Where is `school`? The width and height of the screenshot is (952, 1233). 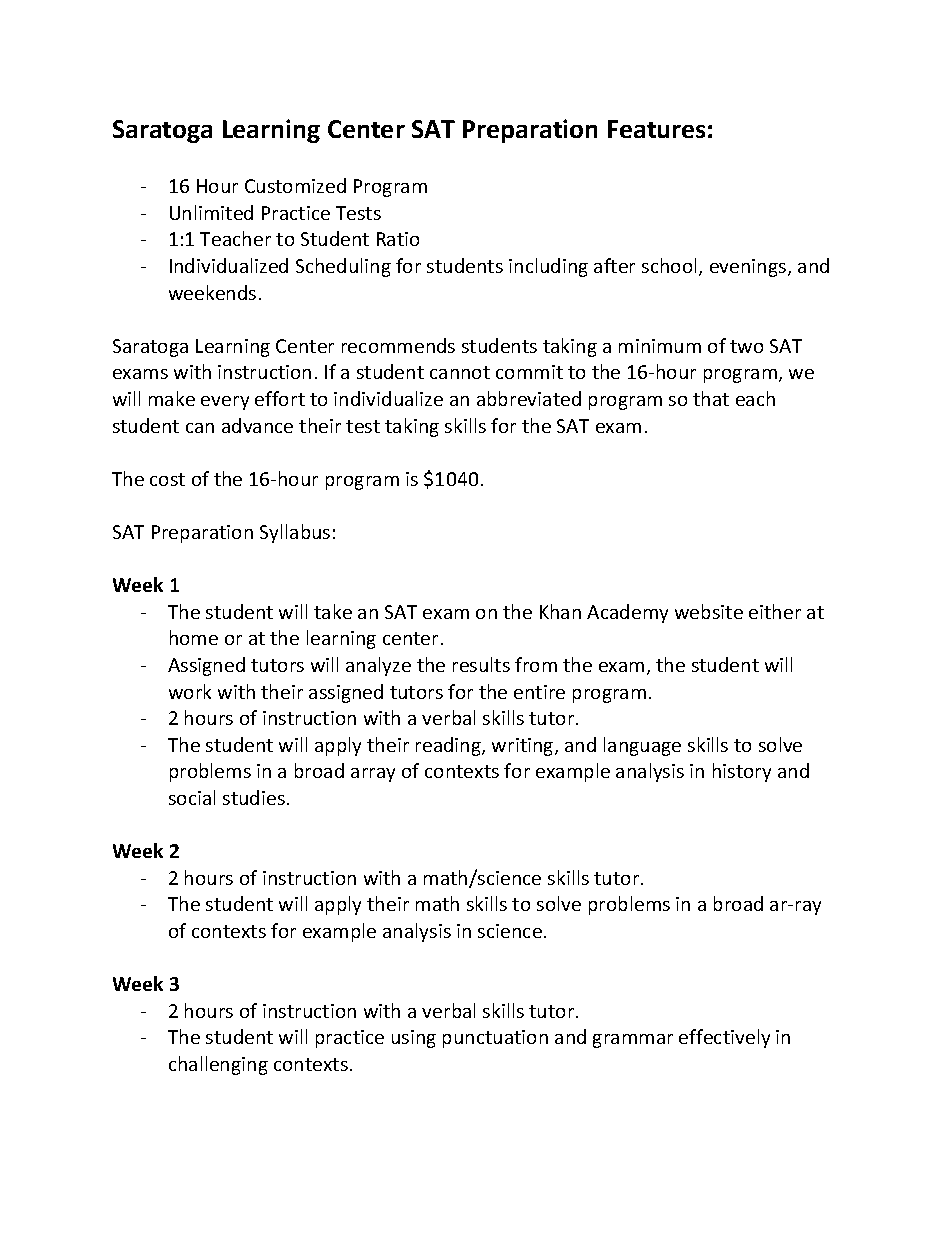 school is located at coordinates (669, 265).
